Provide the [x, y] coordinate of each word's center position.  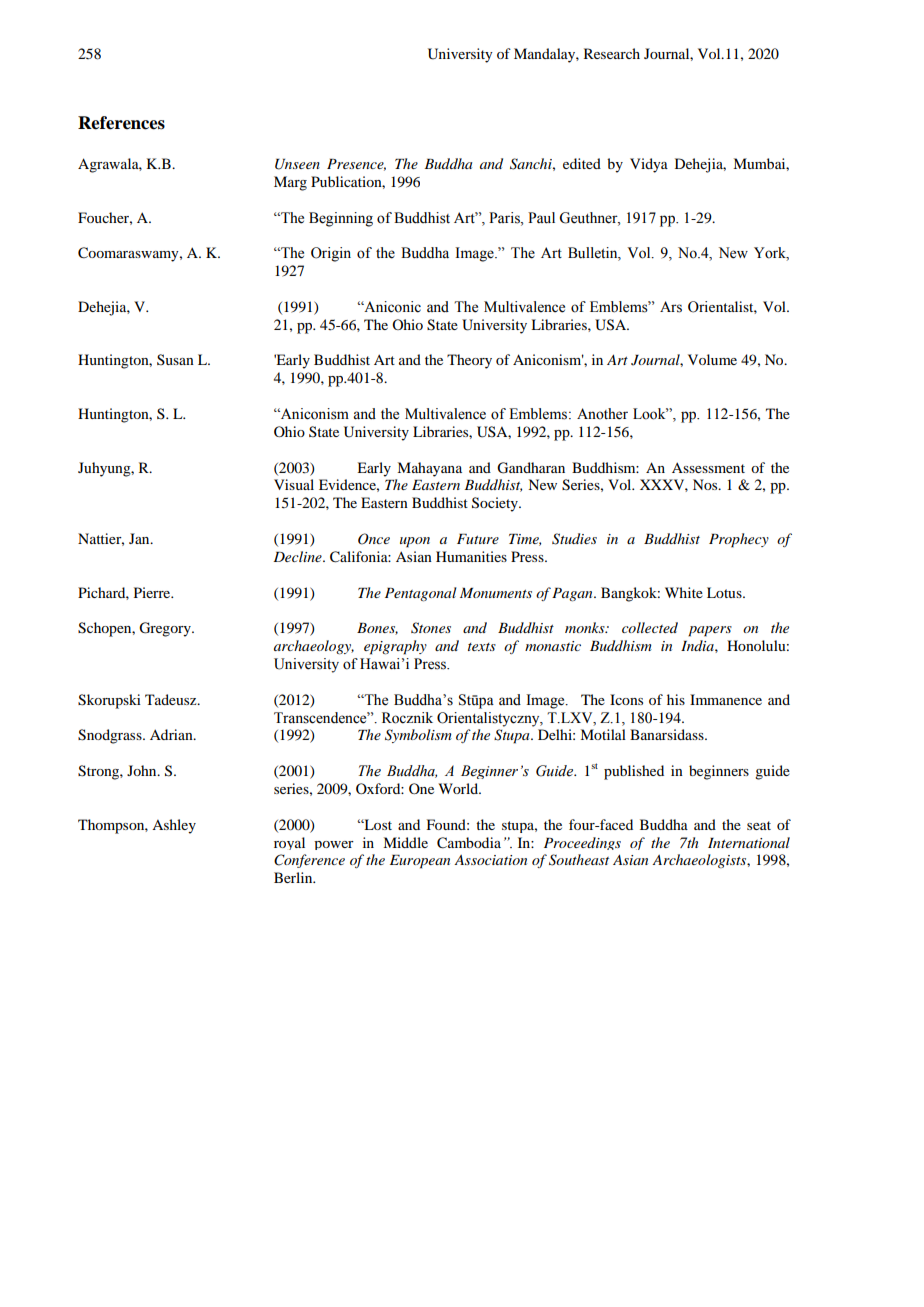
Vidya [649, 165]
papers [710, 631]
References [121, 123]
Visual [294, 484]
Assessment [708, 467]
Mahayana [429, 469]
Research [612, 53]
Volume [712, 359]
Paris [505, 218]
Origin [331, 254]
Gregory [166, 629]
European [420, 862]
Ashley [174, 826]
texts [482, 647]
